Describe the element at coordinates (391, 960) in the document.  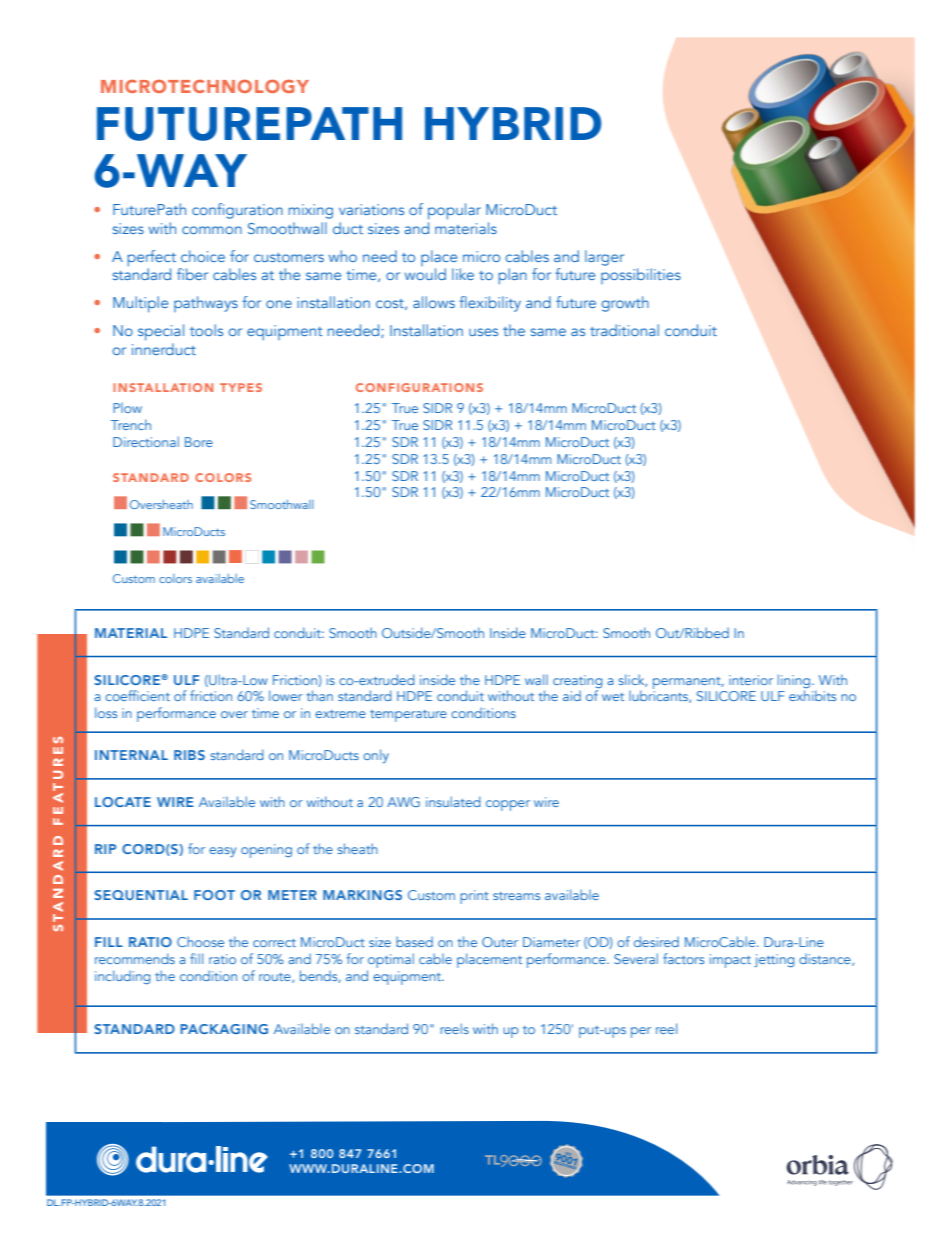
I see `optimal` at that location.
